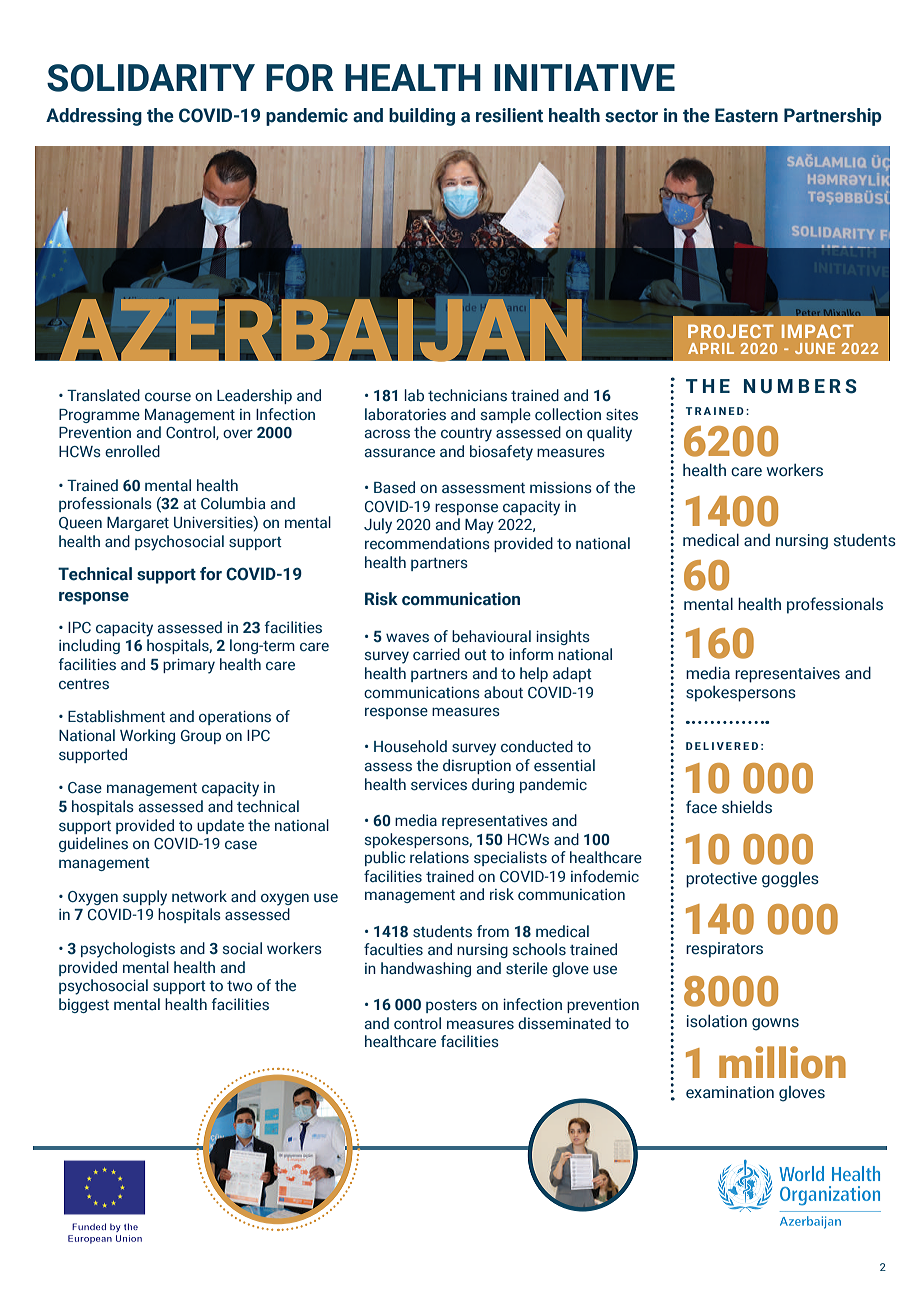  What do you see at coordinates (721, 880) in the image?
I see `protective` at bounding box center [721, 880].
